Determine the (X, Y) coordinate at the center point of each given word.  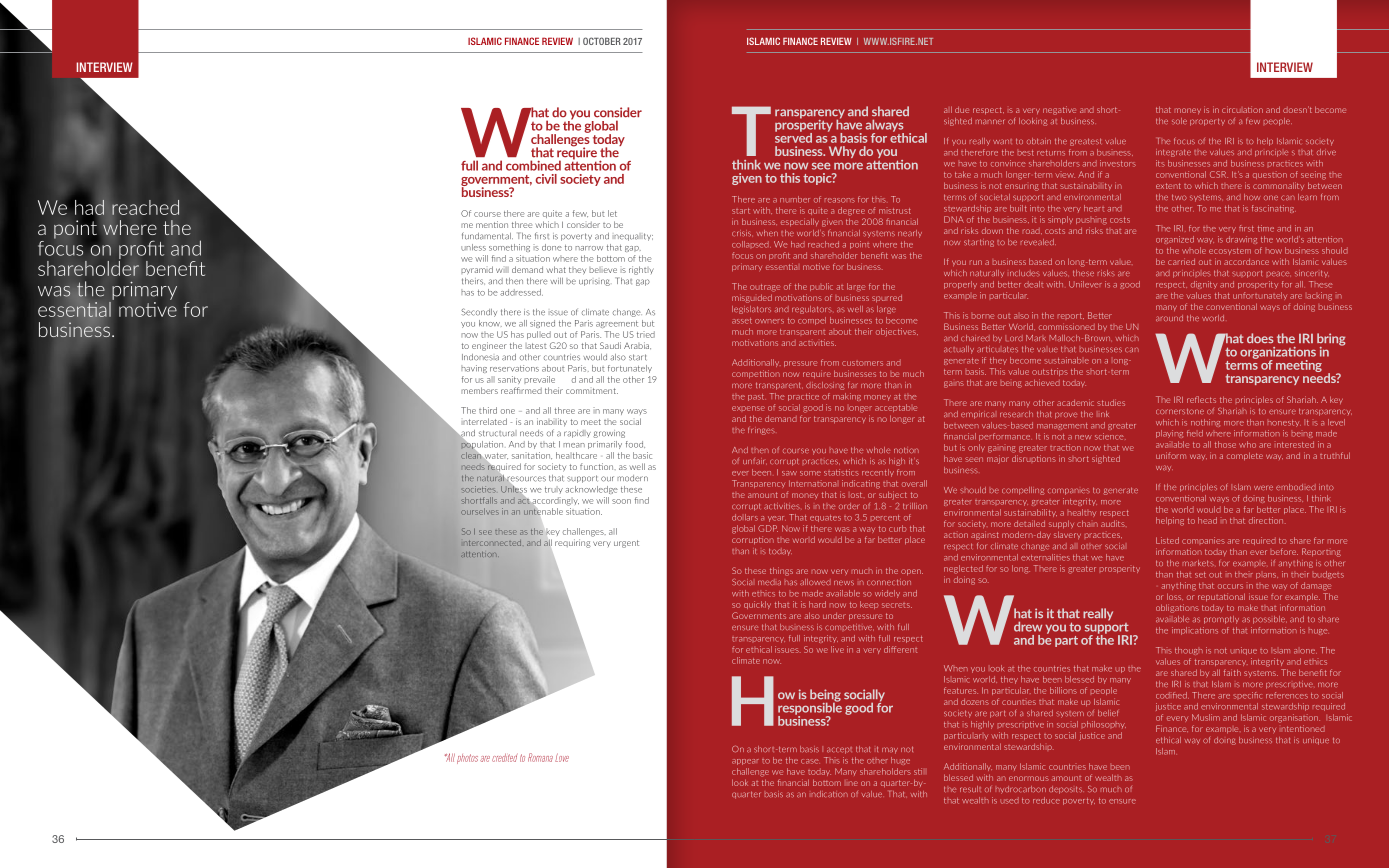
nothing (1205, 423)
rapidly (577, 434)
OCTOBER (602, 41)
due (962, 110)
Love (562, 757)
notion (906, 450)
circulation (1242, 109)
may (890, 750)
